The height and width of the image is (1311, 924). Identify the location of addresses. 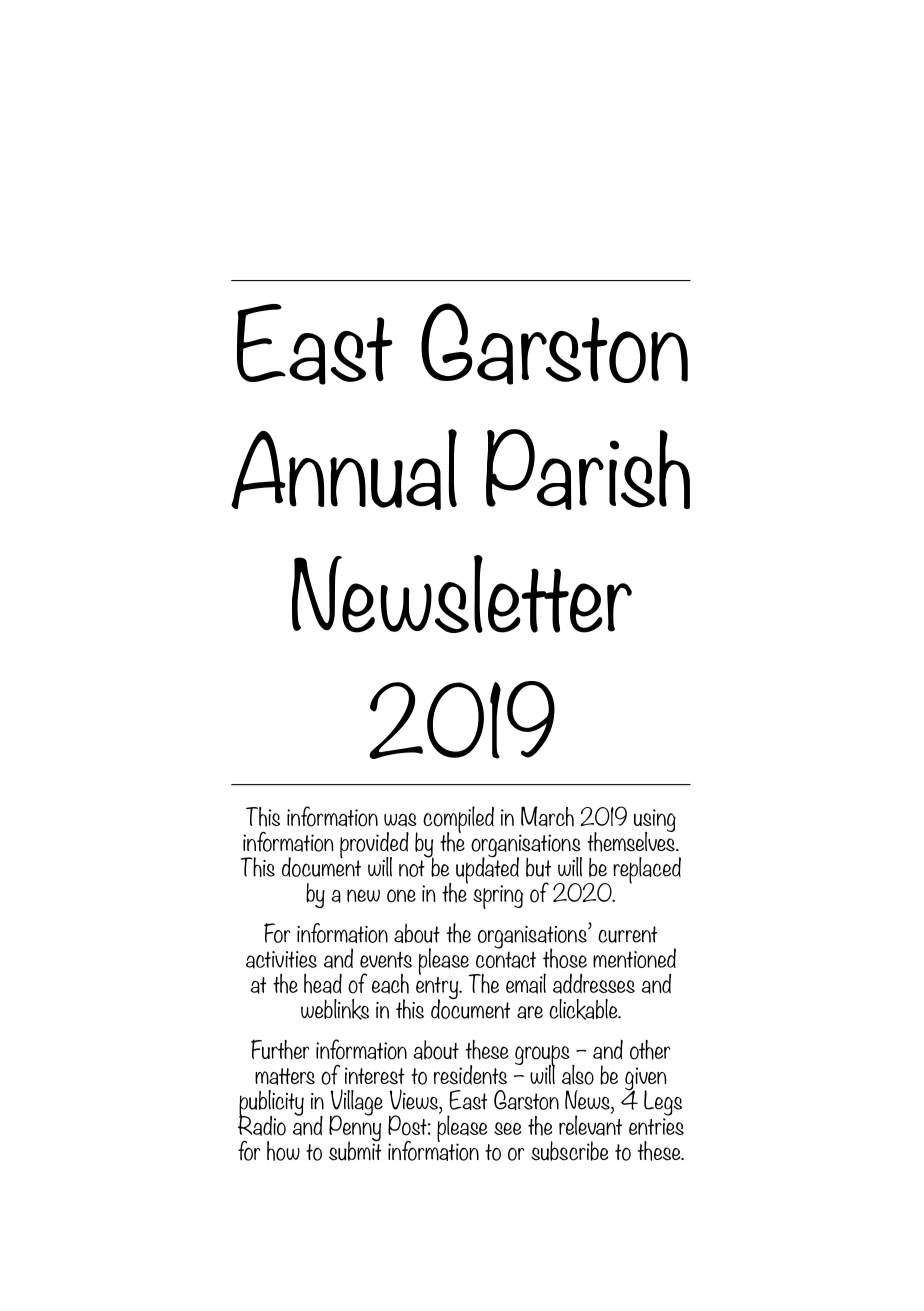
(594, 984).
